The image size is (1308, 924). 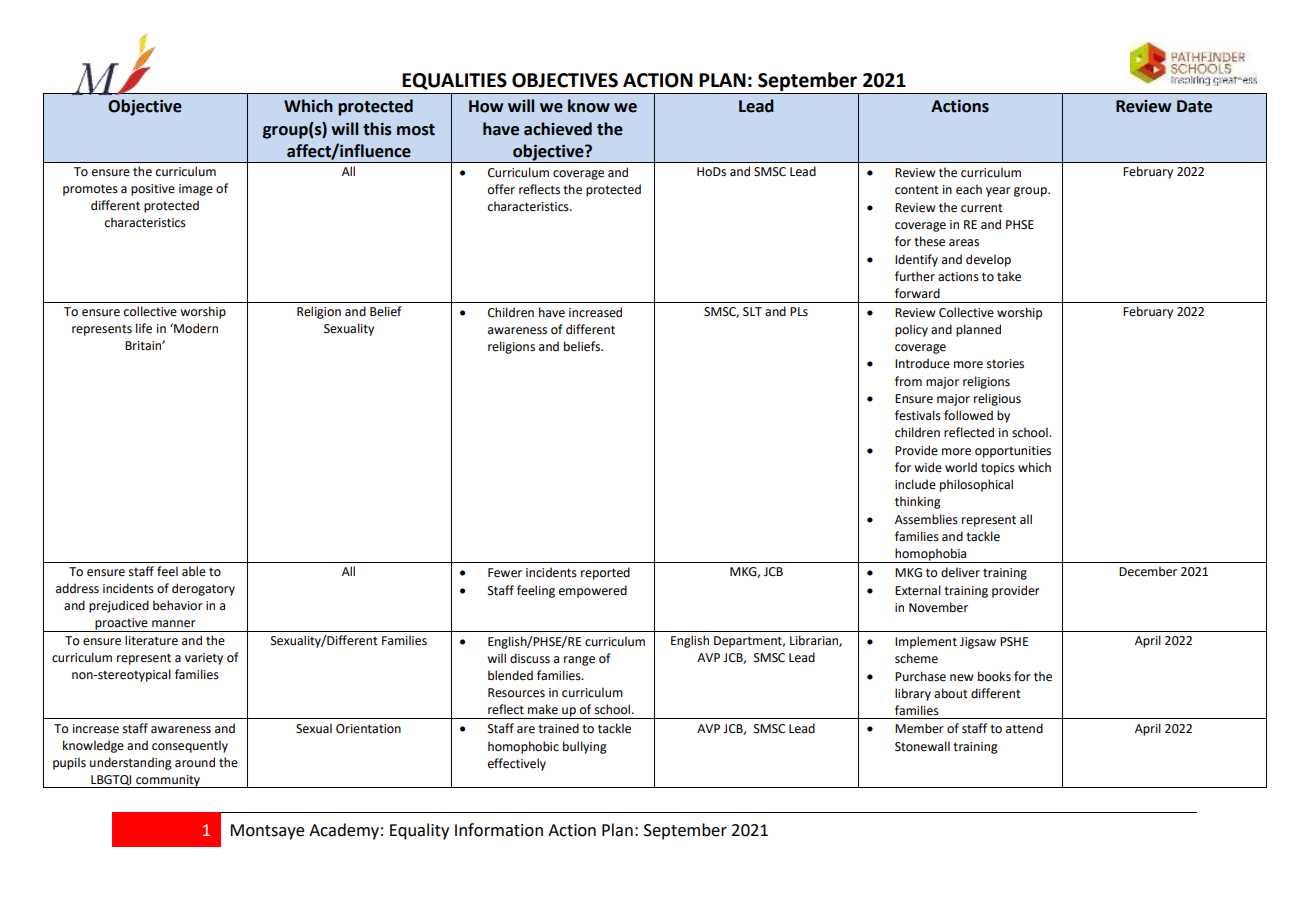 I want to click on community, so click(x=168, y=781).
